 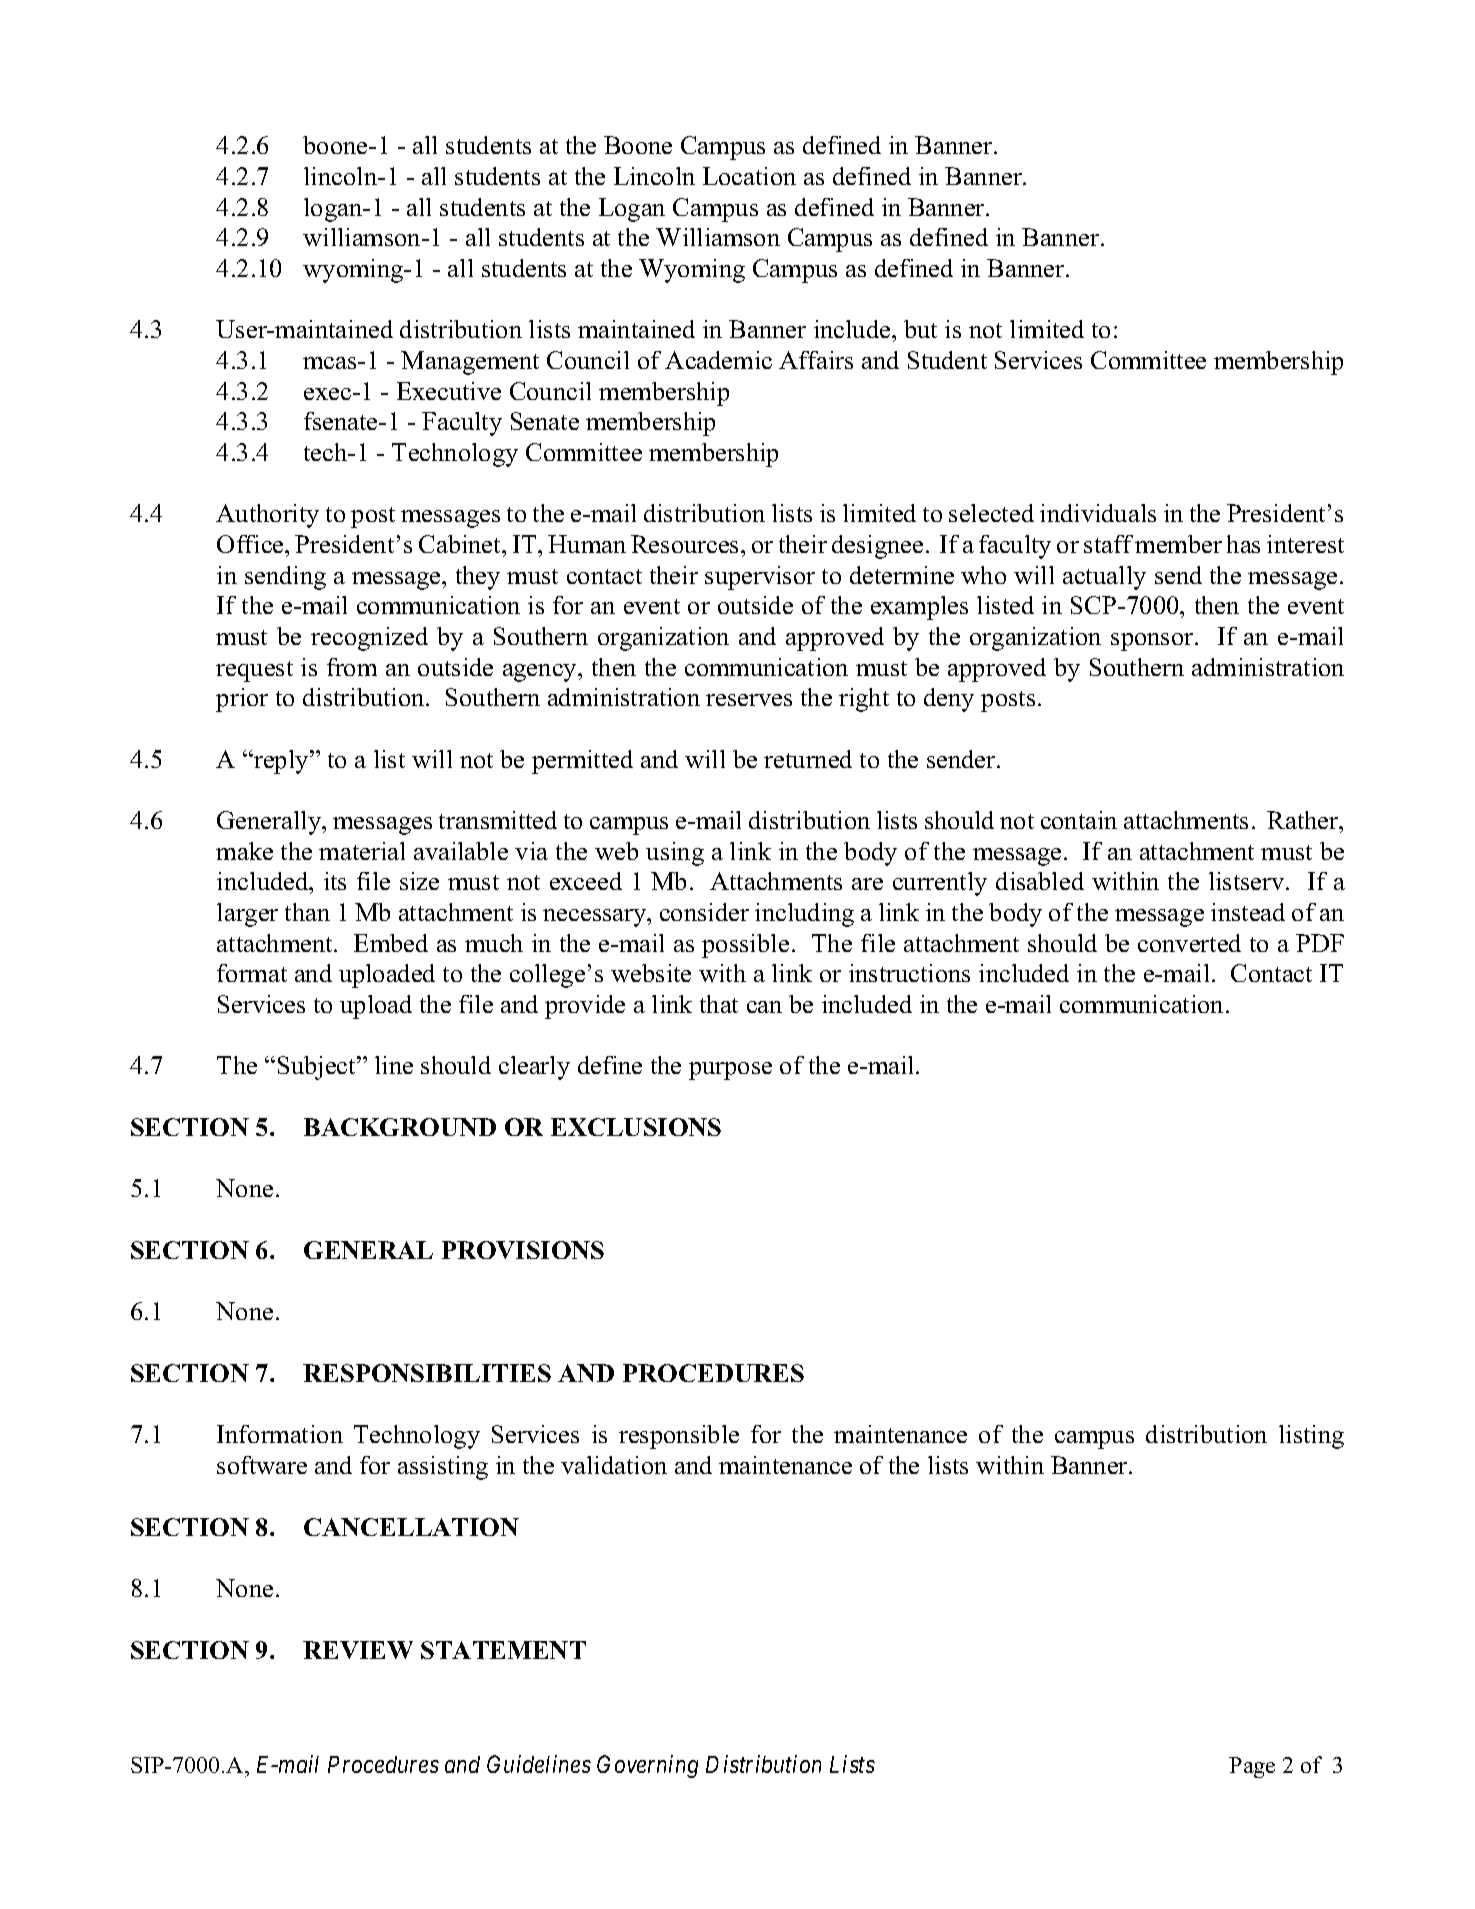 I want to click on Management, so click(x=470, y=363).
